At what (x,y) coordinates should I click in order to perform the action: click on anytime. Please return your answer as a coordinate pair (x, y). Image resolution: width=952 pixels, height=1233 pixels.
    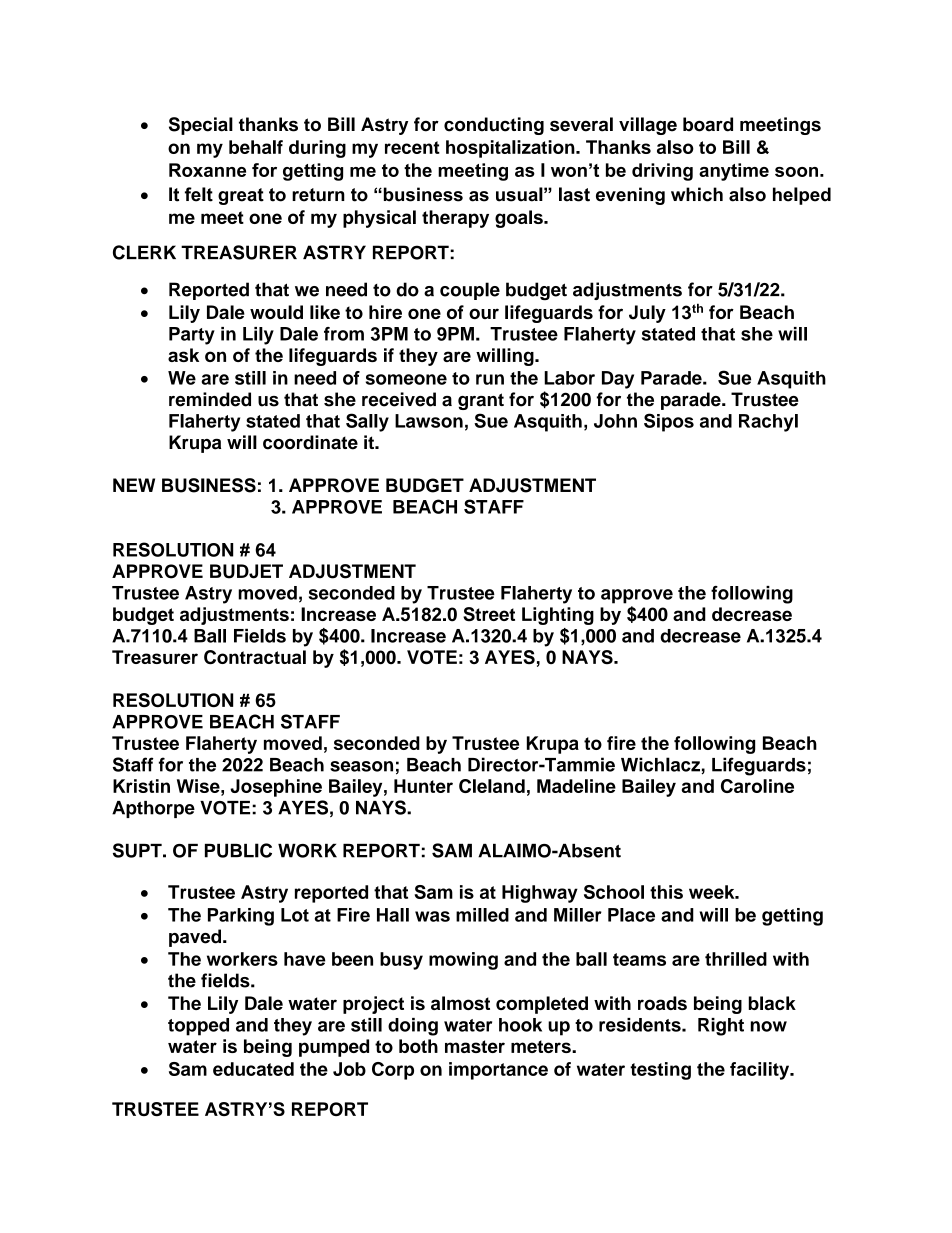
    Looking at the image, I should click on (734, 172).
